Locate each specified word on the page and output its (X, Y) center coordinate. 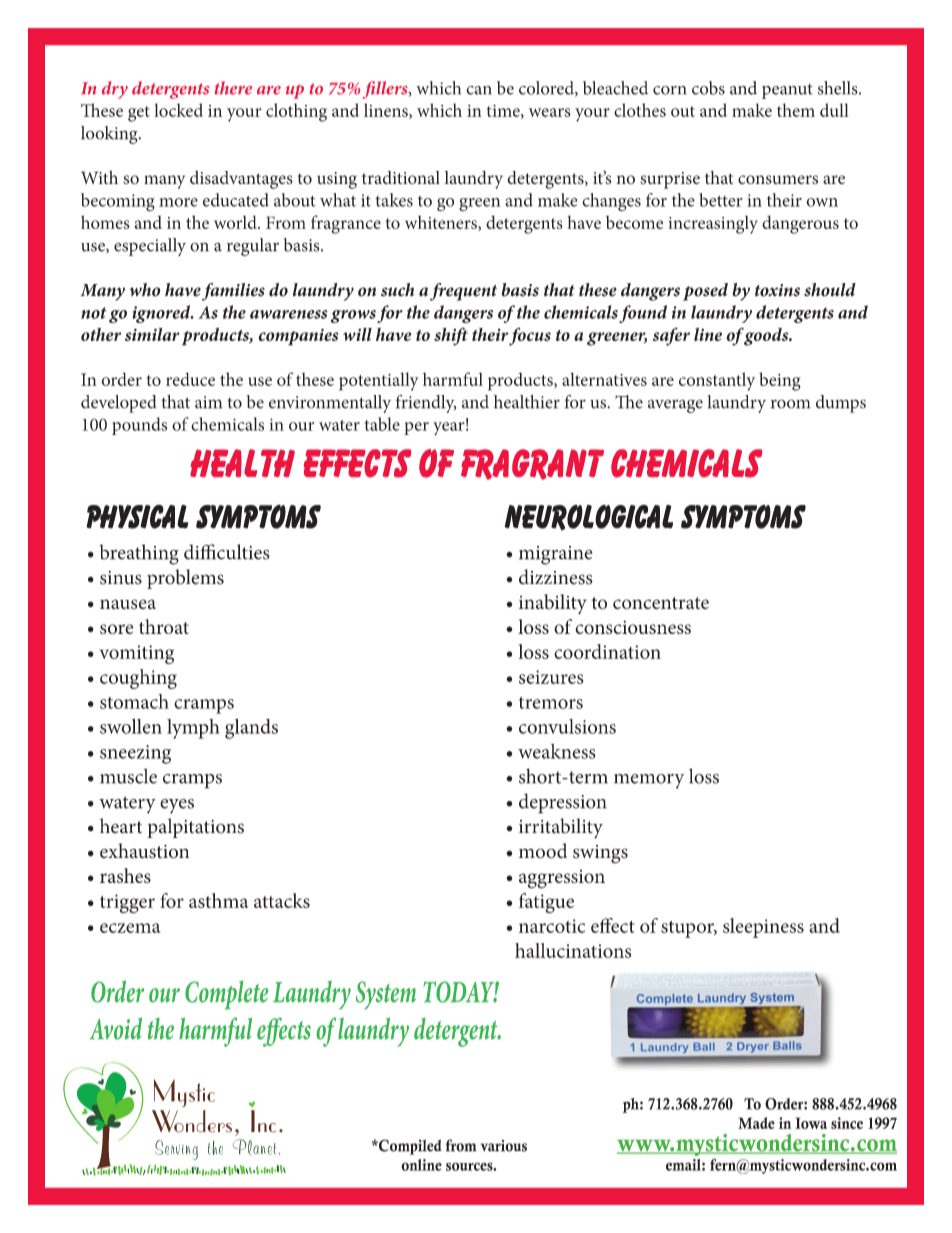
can (479, 90)
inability (553, 604)
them (796, 110)
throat (164, 626)
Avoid (116, 1028)
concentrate (661, 603)
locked (178, 110)
